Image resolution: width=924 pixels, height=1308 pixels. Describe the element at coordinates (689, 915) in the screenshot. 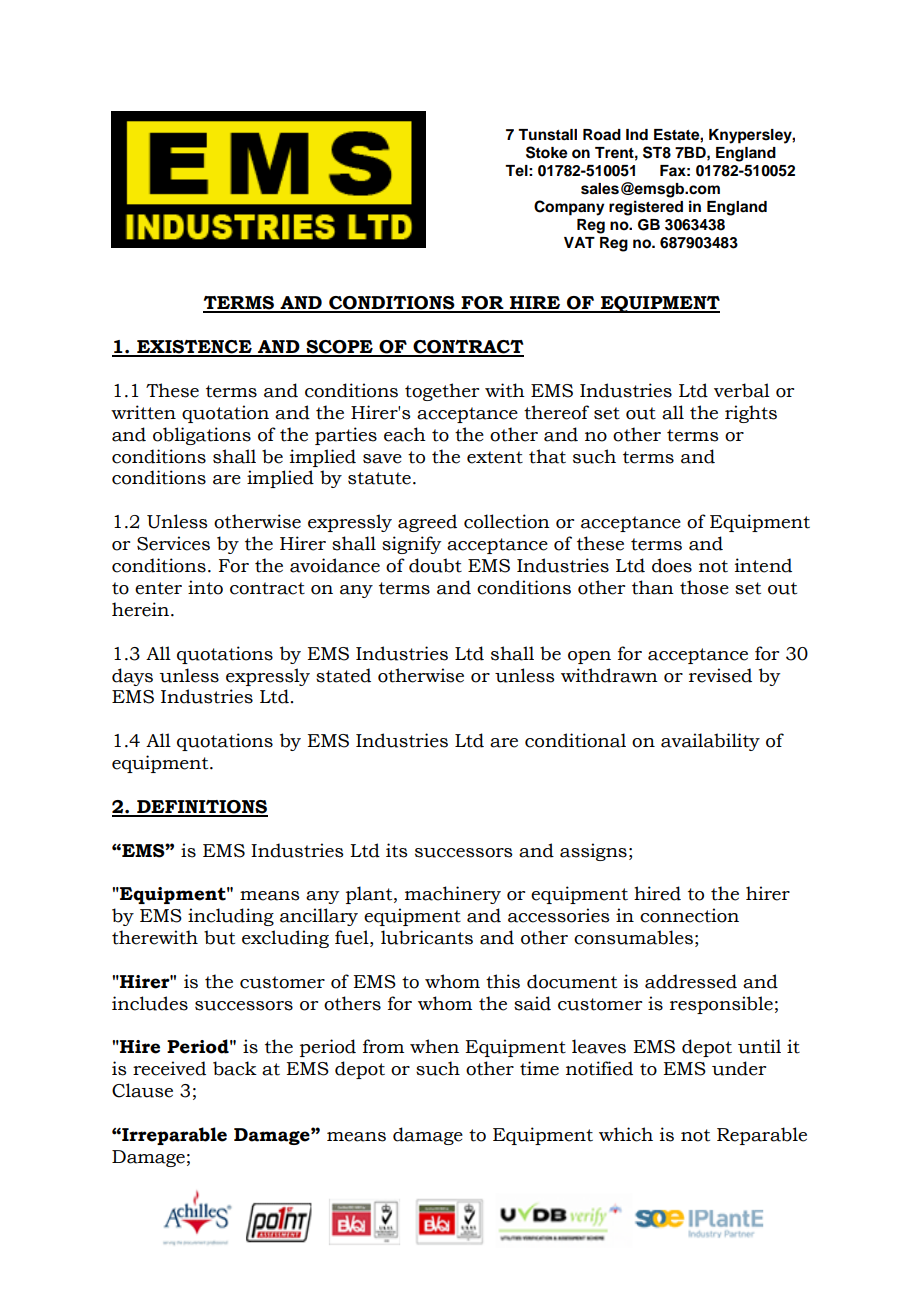

I see `connection` at that location.
